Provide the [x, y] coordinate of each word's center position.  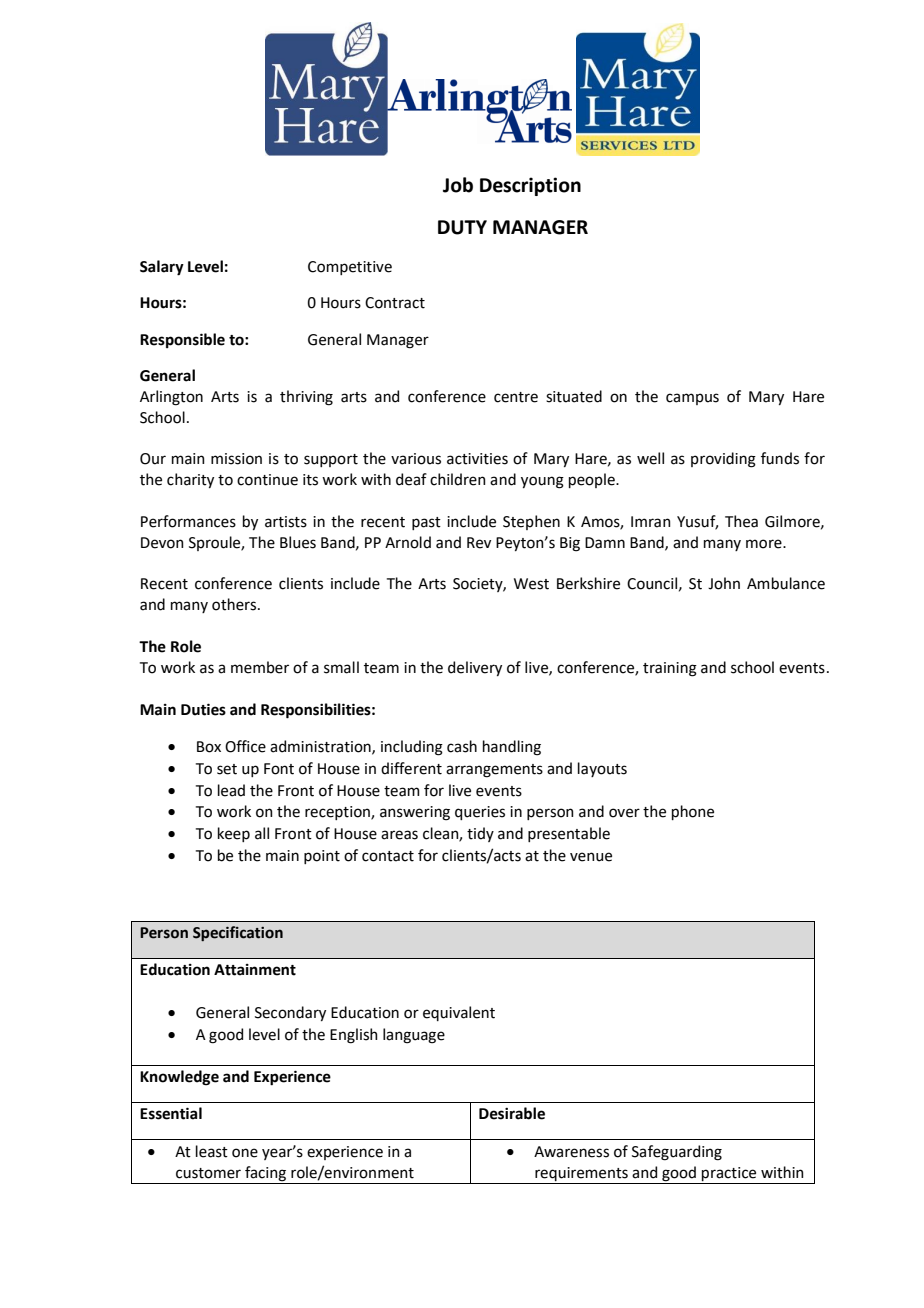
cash [462, 746]
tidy [480, 834]
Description [530, 186]
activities [477, 459]
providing [723, 460]
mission [236, 459]
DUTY [462, 227]
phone [693, 812]
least [212, 1151]
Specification [238, 933]
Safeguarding [677, 1153]
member [260, 667]
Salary [162, 268]
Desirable [512, 1113]
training [670, 669]
